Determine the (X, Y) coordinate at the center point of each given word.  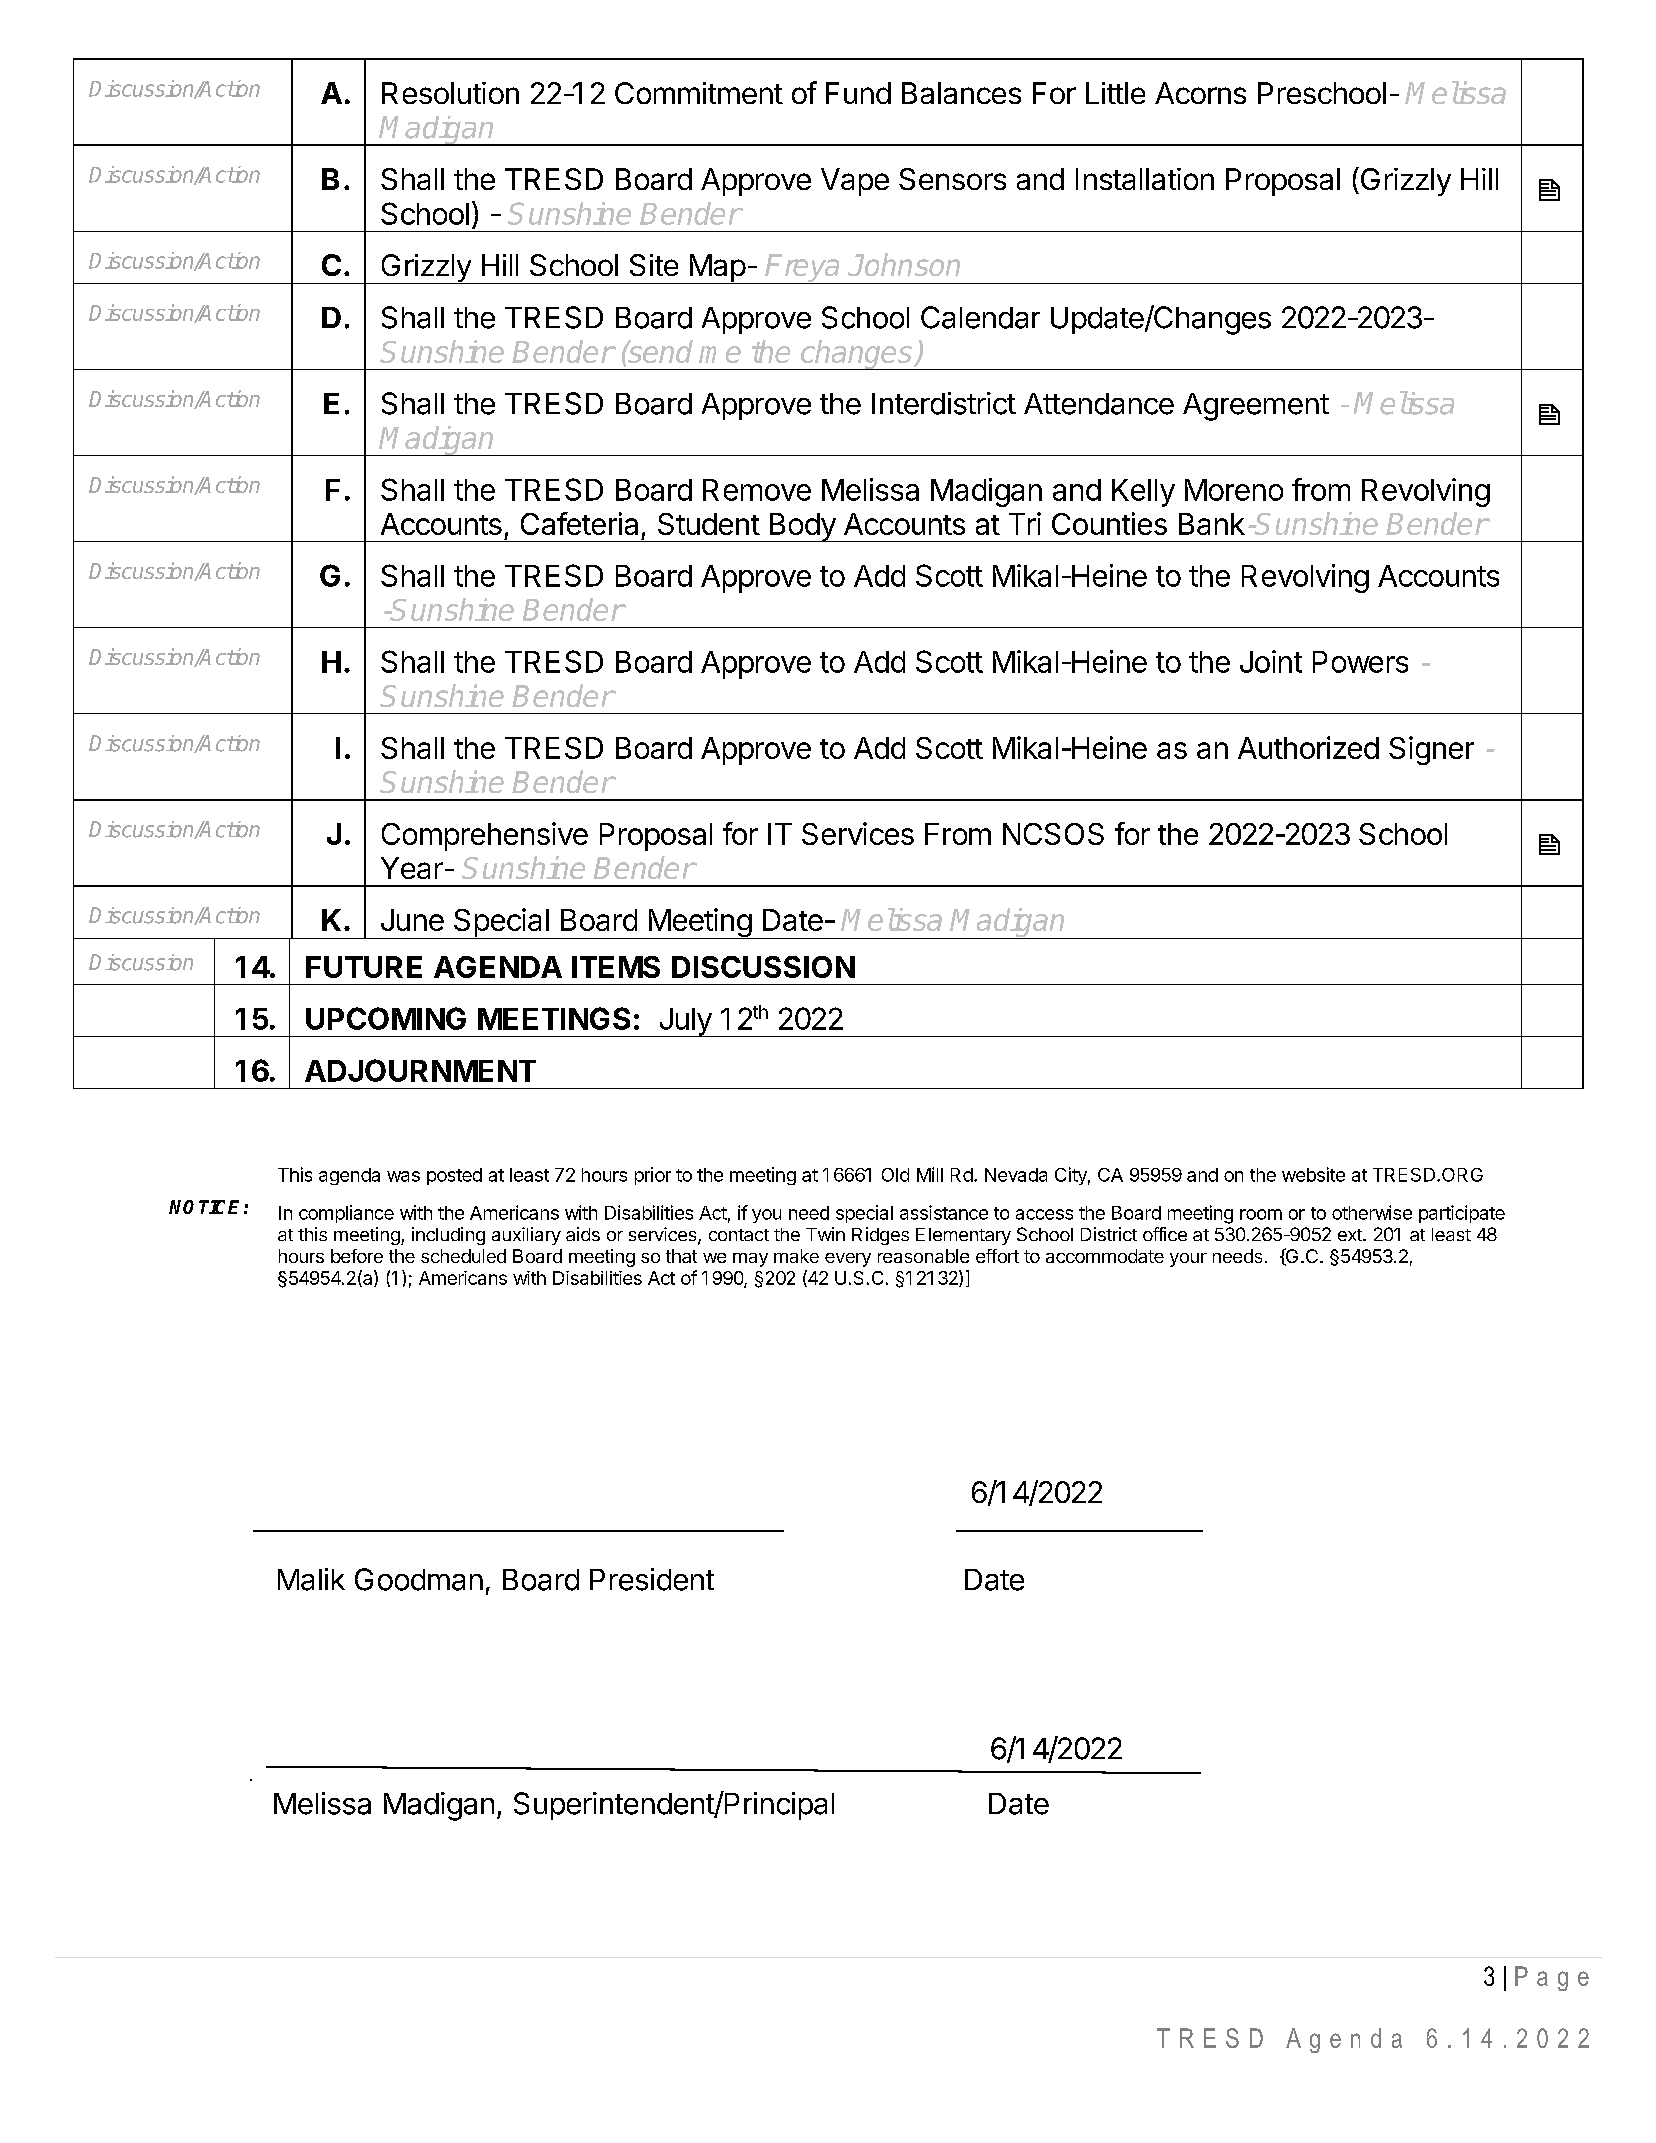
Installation (1145, 179)
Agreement (1256, 407)
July (684, 1022)
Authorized (1308, 747)
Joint (1271, 661)
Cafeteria (579, 523)
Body (802, 527)
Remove (757, 490)
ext (1351, 1235)
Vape (855, 182)
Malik (311, 1579)
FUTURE (364, 967)
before (357, 1256)
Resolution (450, 93)
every (848, 1260)
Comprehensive (485, 836)
